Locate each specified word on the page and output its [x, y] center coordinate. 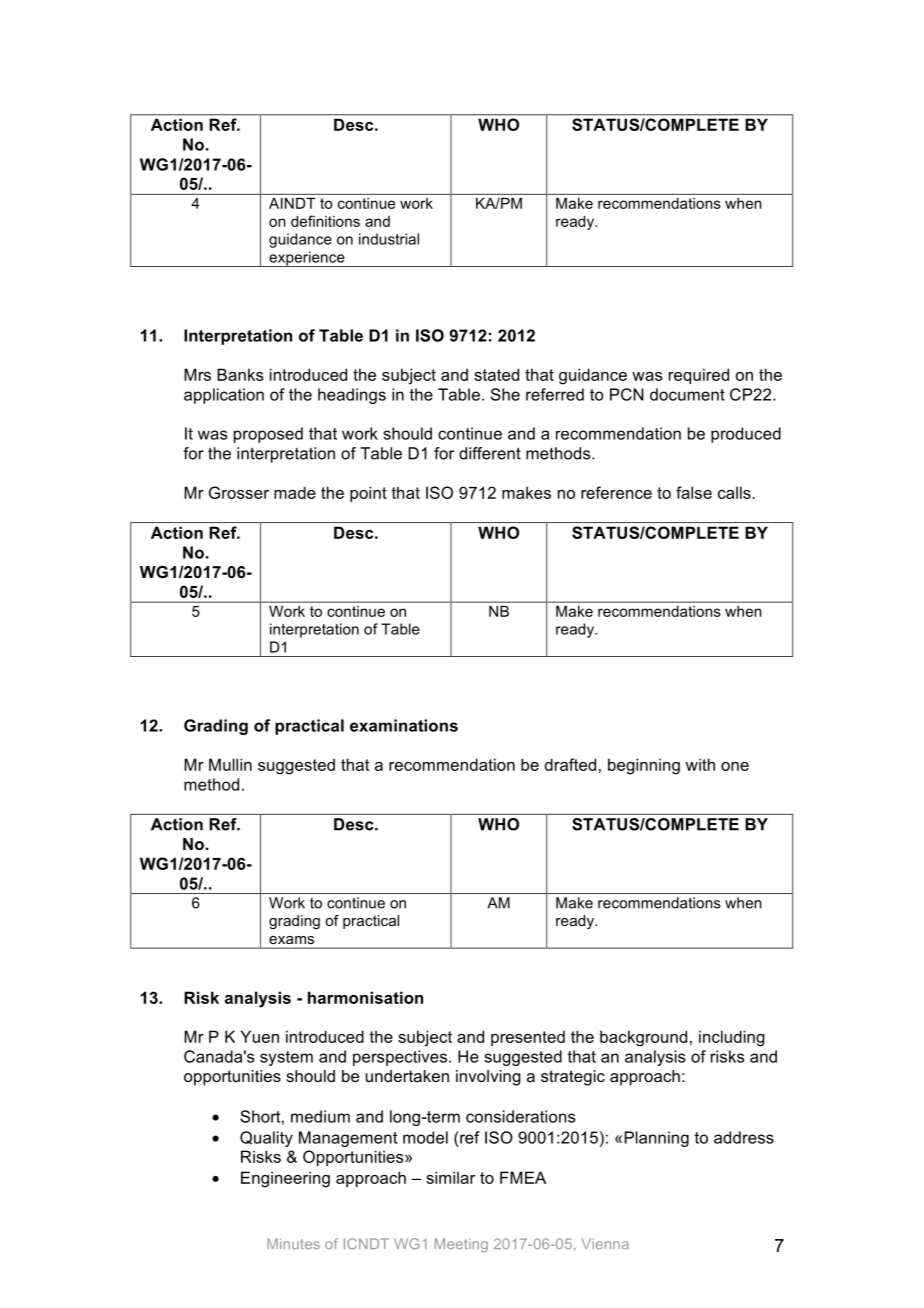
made [295, 492]
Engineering [285, 1179]
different [490, 453]
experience [307, 259]
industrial [389, 239]
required [699, 376]
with [700, 764]
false [694, 492]
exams [291, 940]
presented [528, 1038]
